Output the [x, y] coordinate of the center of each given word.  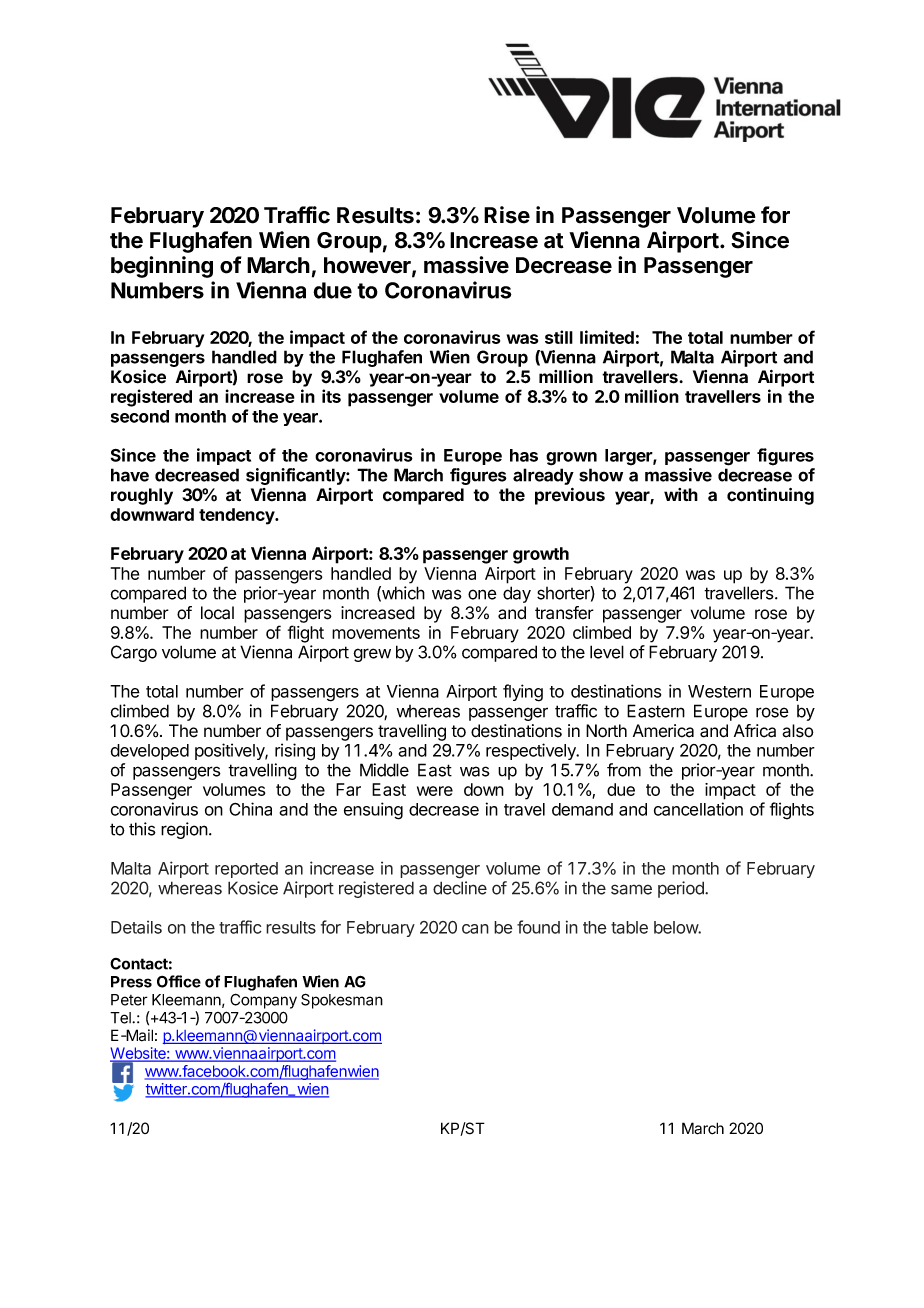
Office [179, 981]
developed [150, 752]
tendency [238, 516]
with [681, 494]
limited [607, 337]
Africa [755, 731]
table [629, 927]
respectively [532, 751]
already [543, 476]
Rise [507, 215]
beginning [162, 267]
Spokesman [342, 1001]
